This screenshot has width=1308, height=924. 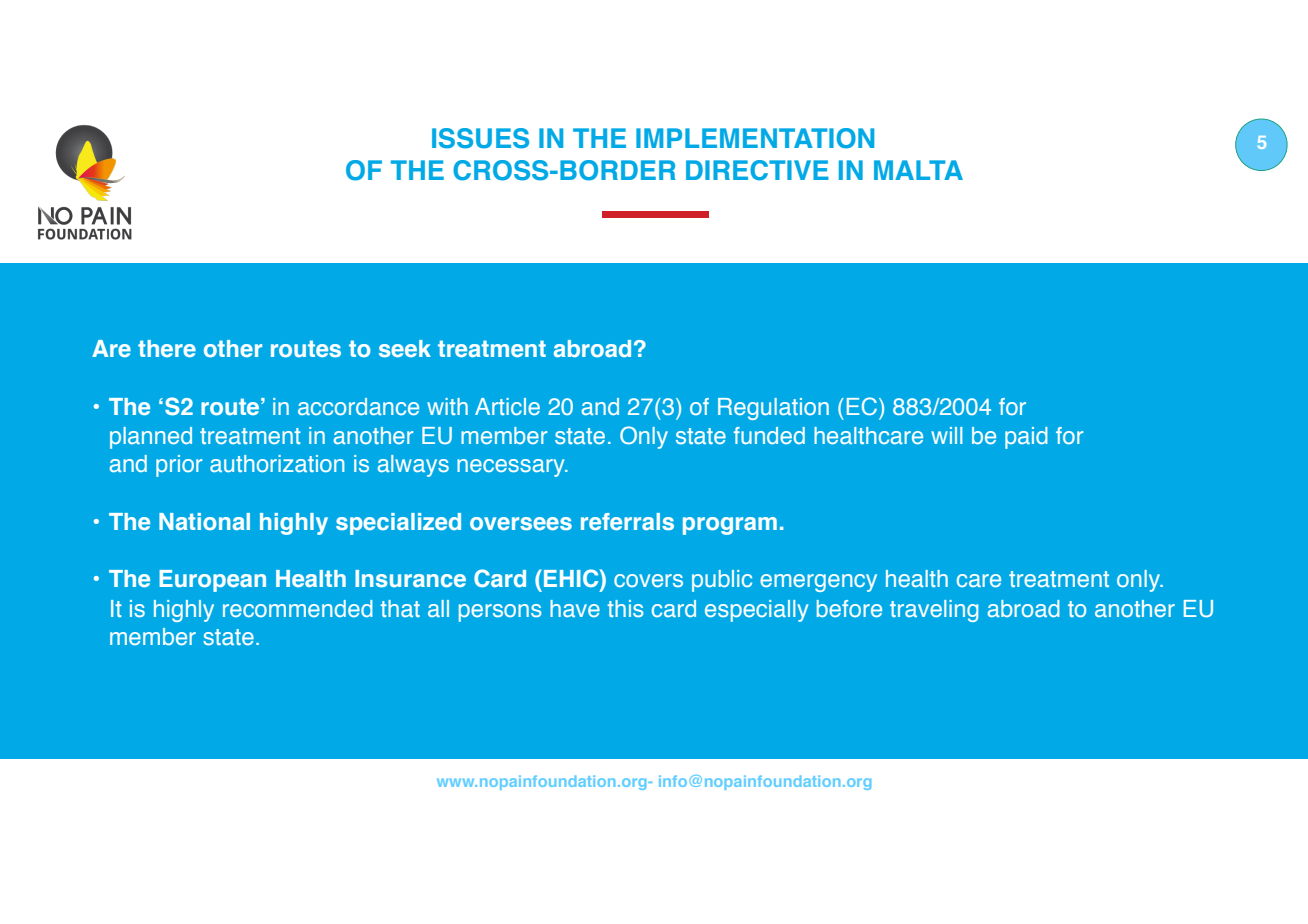 What do you see at coordinates (277, 463) in the screenshot?
I see `authorization` at bounding box center [277, 463].
